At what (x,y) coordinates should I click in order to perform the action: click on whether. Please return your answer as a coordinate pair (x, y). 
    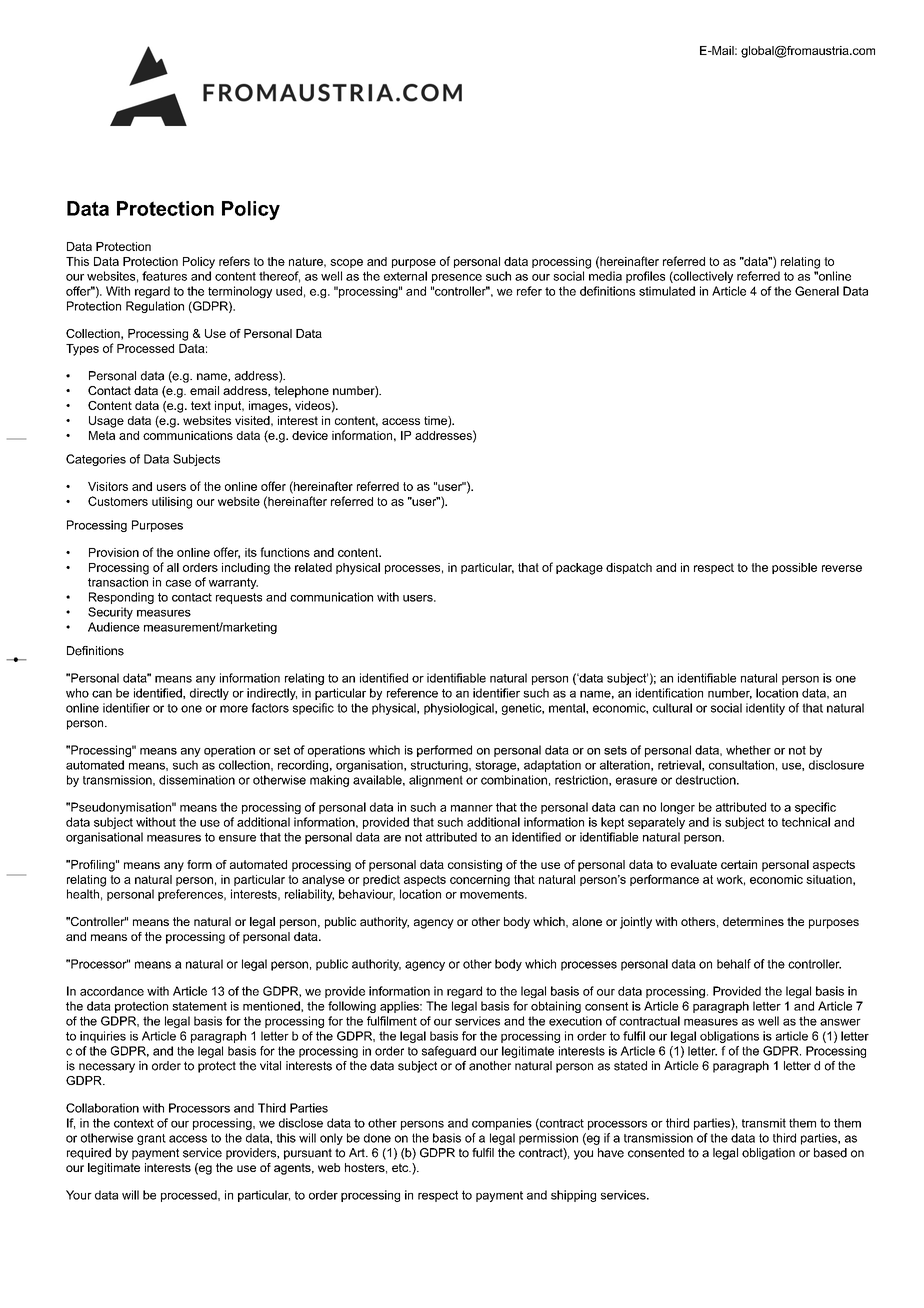
    Looking at the image, I should click on (748, 750).
